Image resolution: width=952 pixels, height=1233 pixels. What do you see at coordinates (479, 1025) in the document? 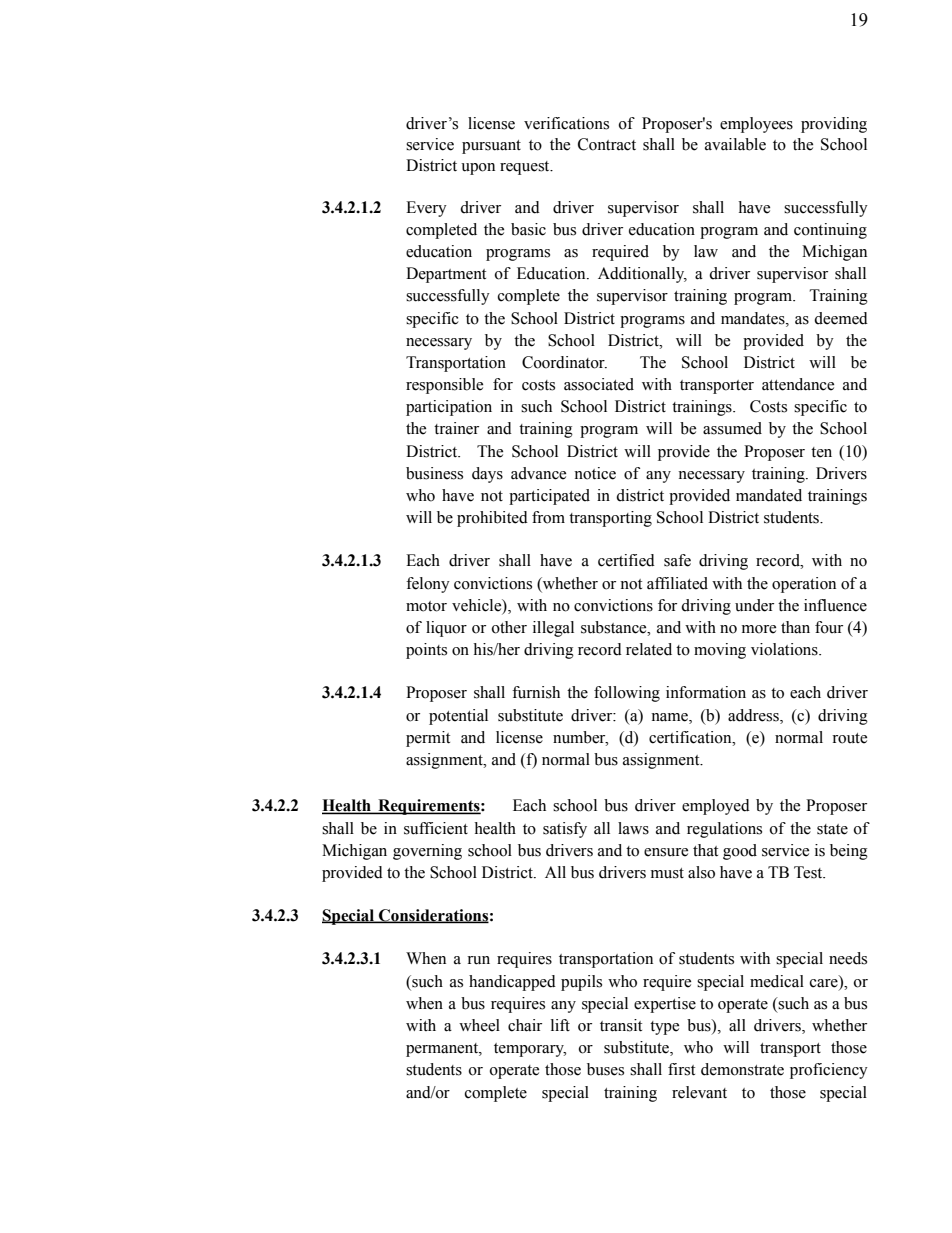
I see `wheel` at bounding box center [479, 1025].
